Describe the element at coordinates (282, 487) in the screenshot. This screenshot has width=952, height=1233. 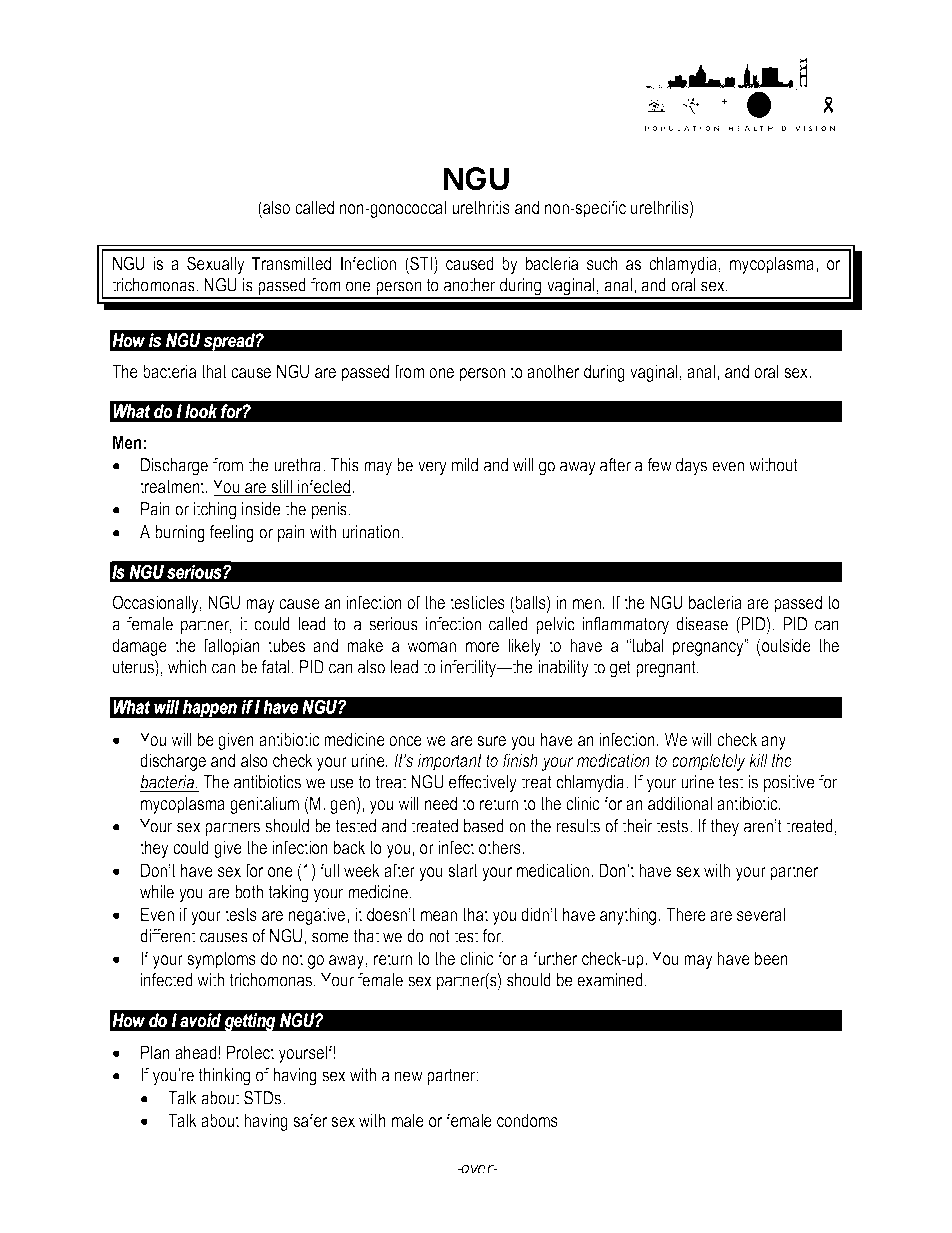
I see `still` at that location.
